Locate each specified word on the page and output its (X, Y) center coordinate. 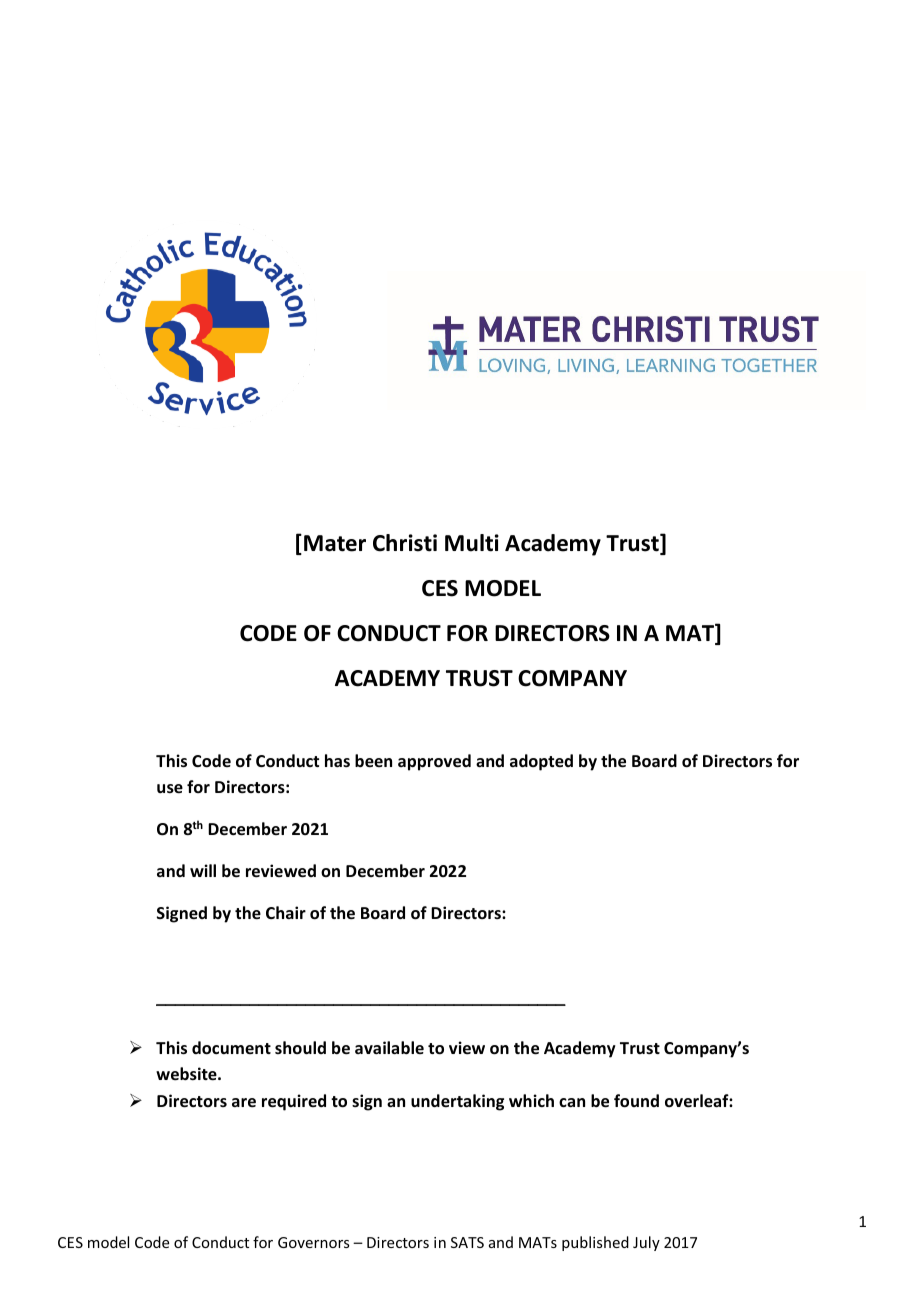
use (170, 789)
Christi (405, 543)
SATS (467, 1242)
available (389, 1047)
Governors (313, 1242)
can (572, 1102)
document (231, 1048)
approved (434, 762)
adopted (541, 762)
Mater (335, 543)
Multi (472, 543)
